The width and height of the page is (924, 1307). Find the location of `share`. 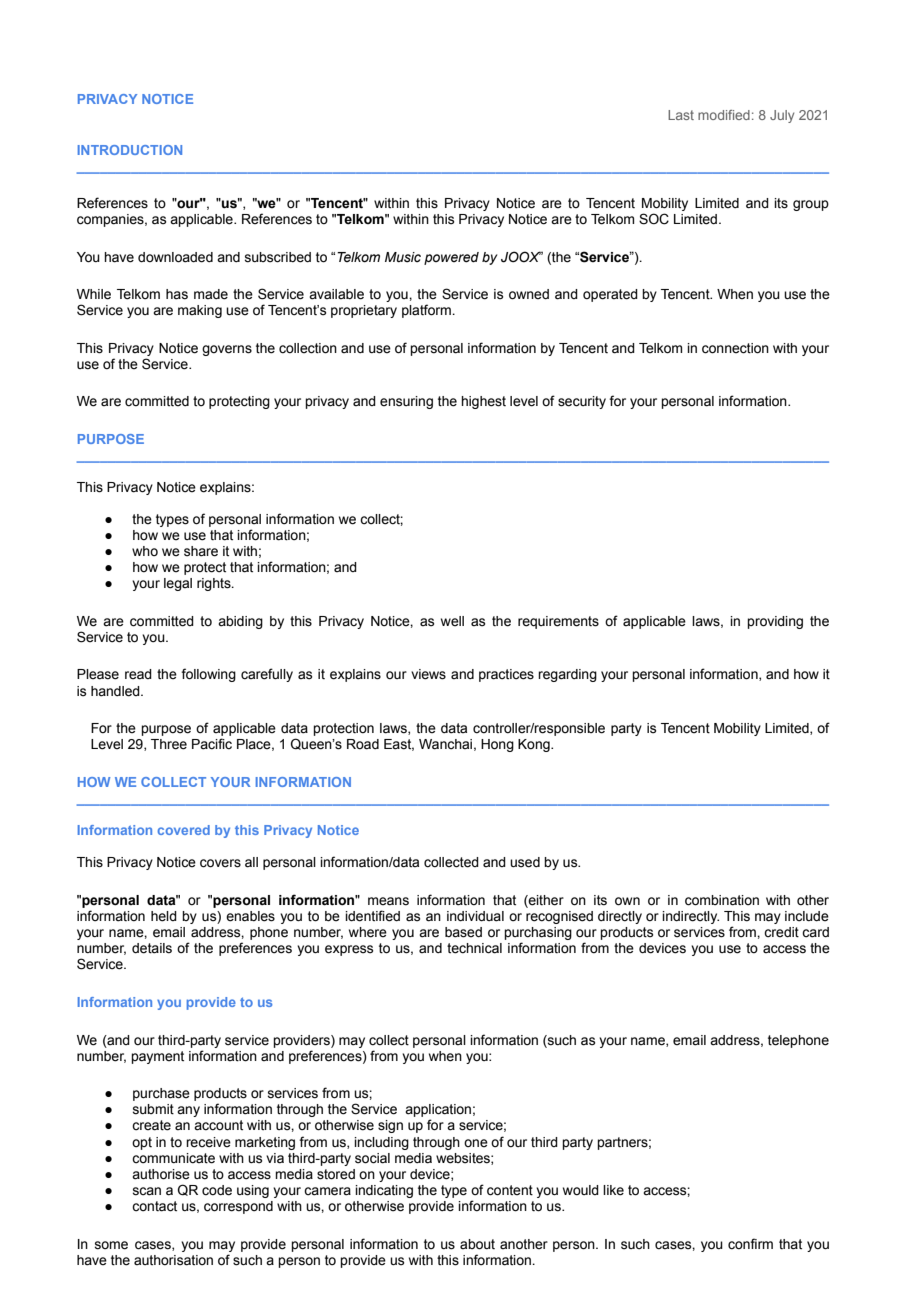

share is located at coordinates (201, 551).
